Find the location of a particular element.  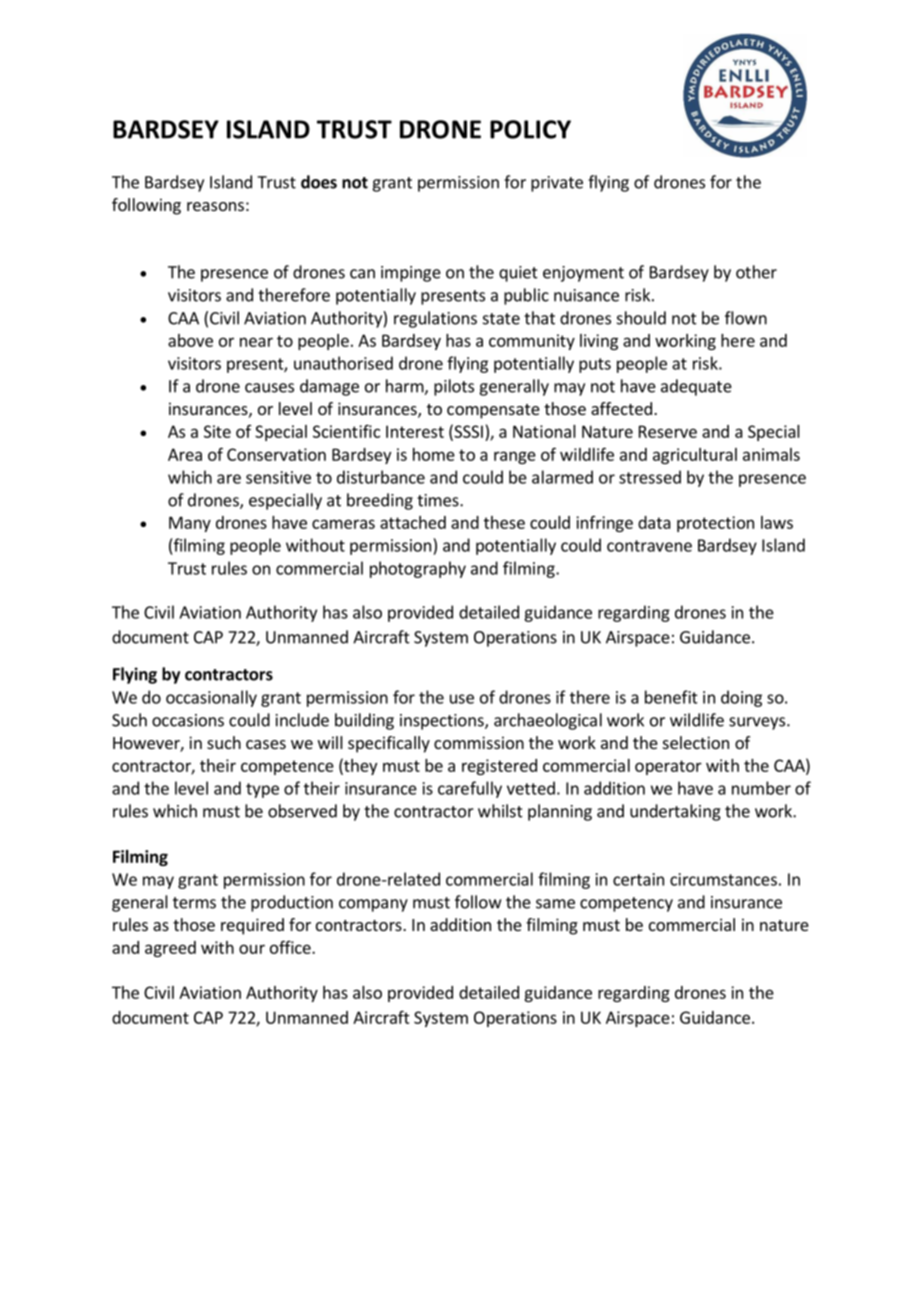

reasons is located at coordinates (215, 206).
